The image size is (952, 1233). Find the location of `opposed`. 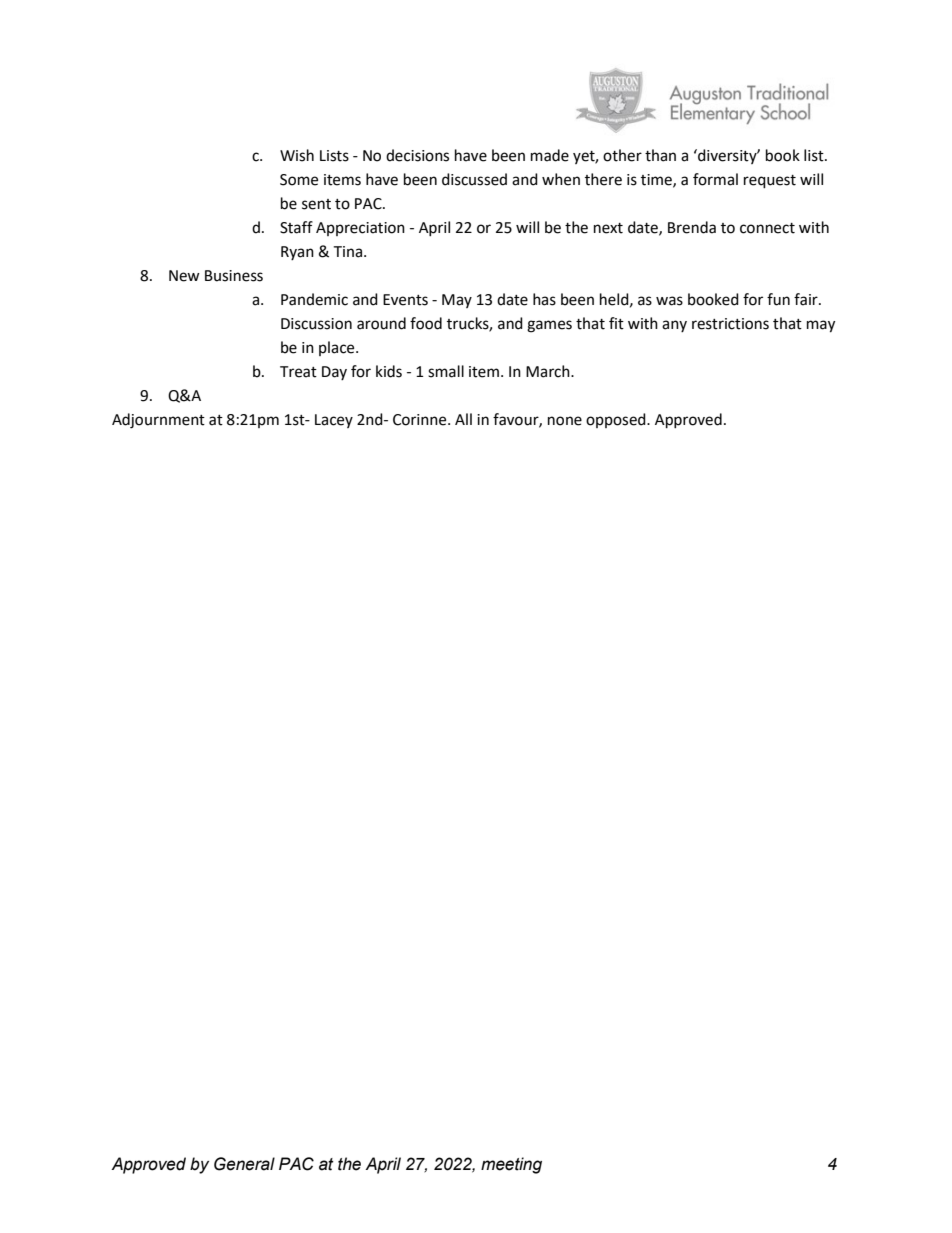

opposed is located at coordinates (617, 420).
